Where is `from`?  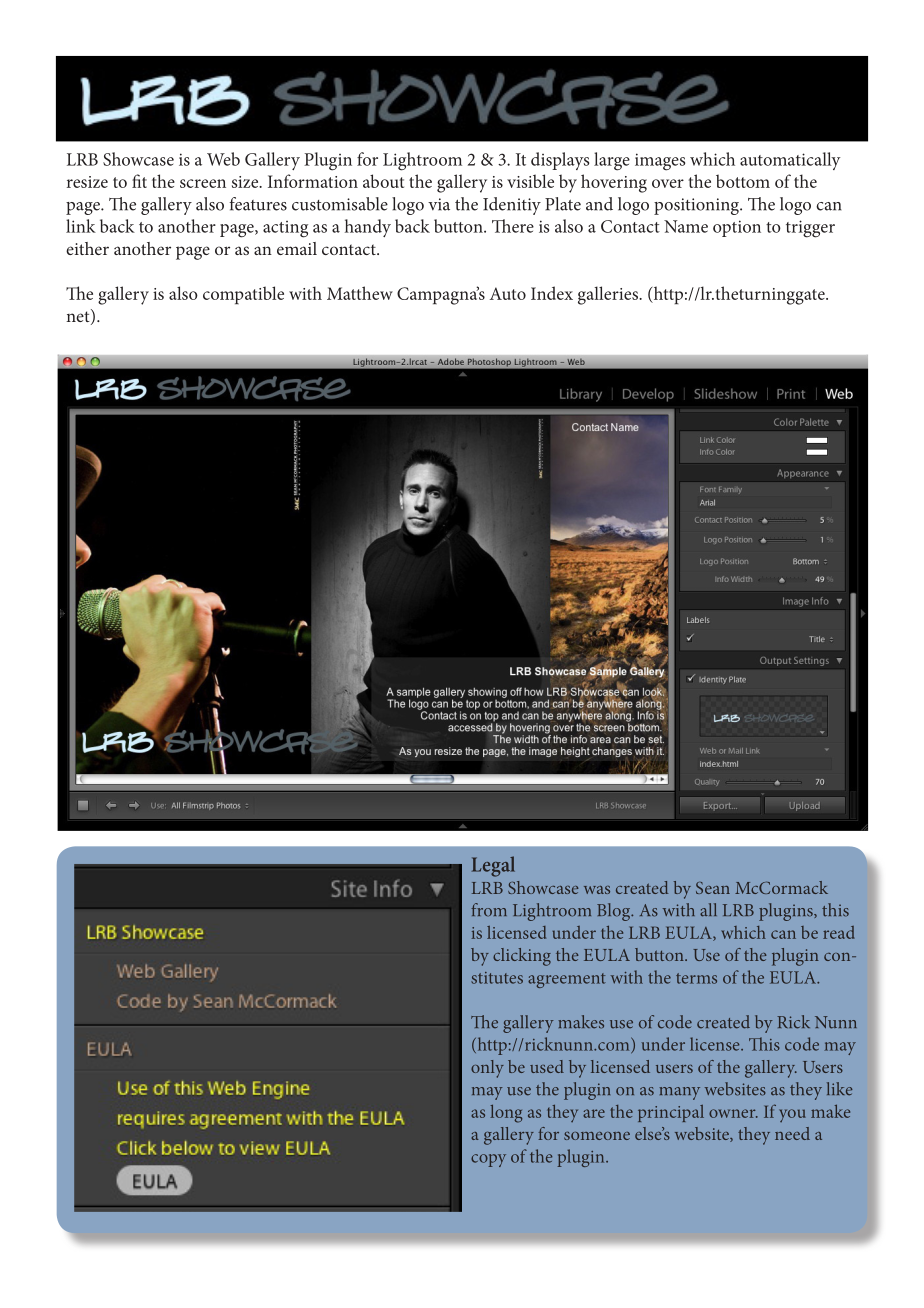
from is located at coordinates (489, 910).
